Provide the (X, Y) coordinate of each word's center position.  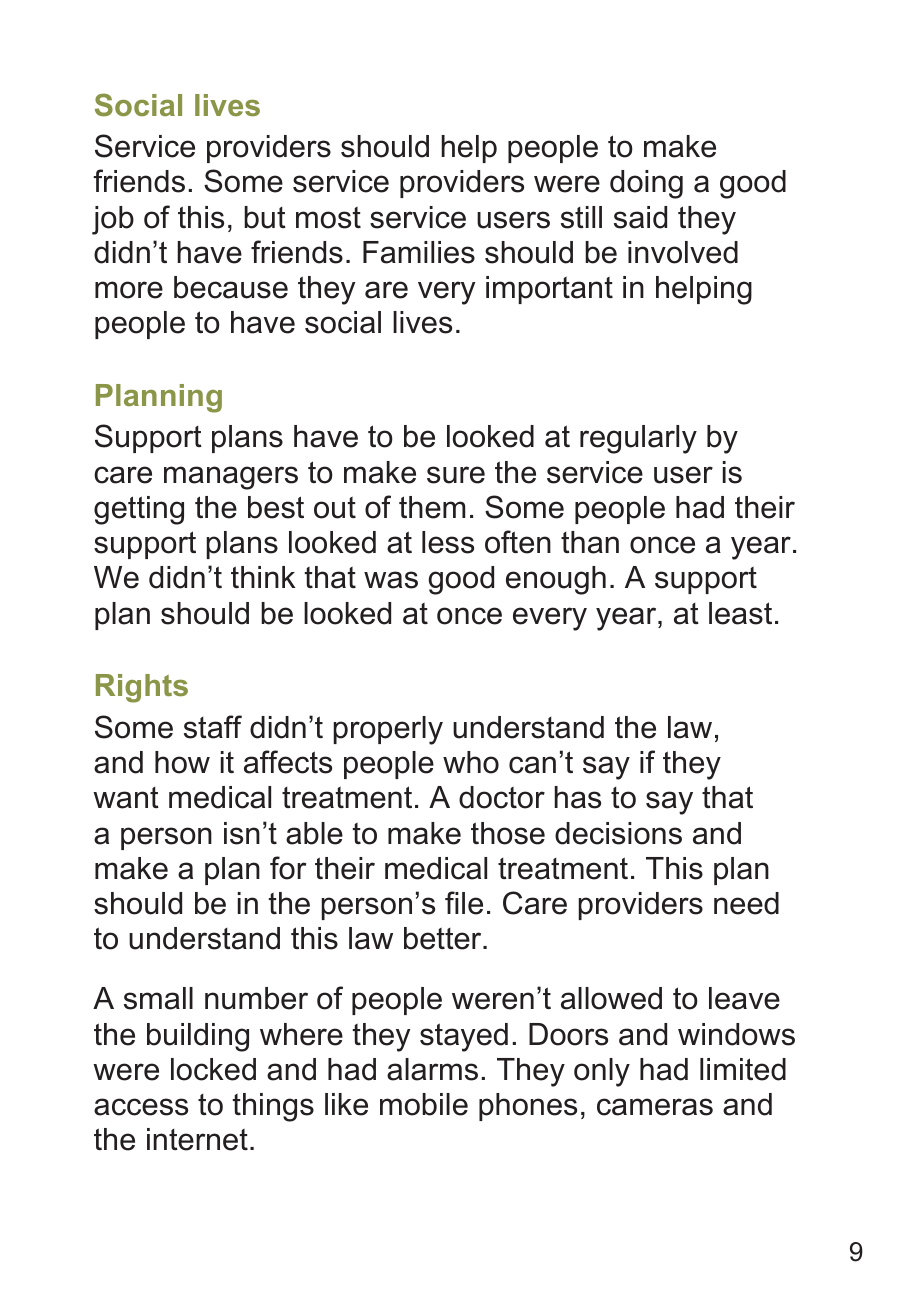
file (464, 903)
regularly (638, 439)
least (740, 613)
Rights (142, 688)
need (746, 903)
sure (456, 475)
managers (231, 478)
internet (197, 1139)
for (288, 868)
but (265, 217)
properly (388, 730)
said (640, 217)
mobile (424, 1104)
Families (419, 252)
